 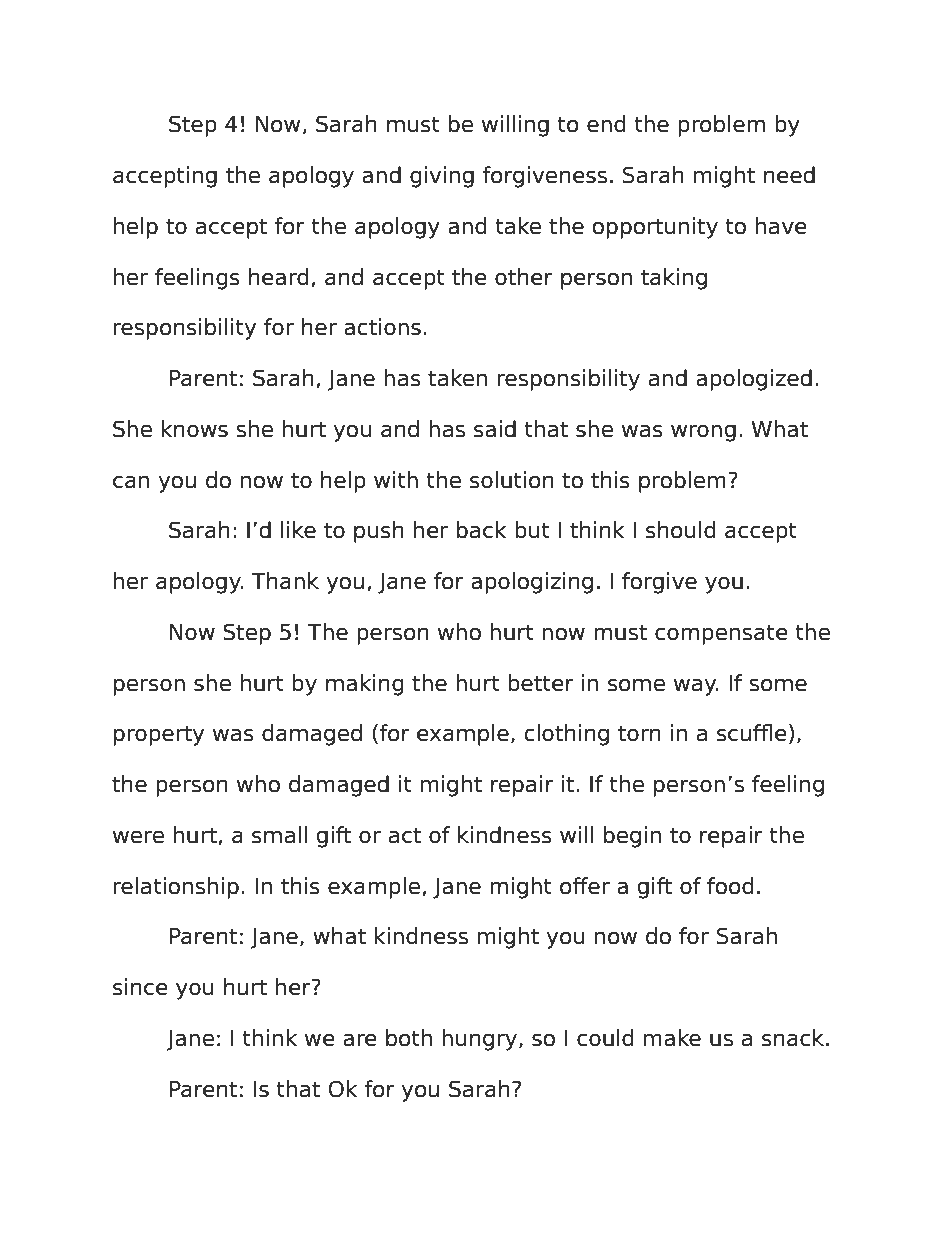 What do you see at coordinates (752, 733) in the screenshot?
I see `scuffle` at bounding box center [752, 733].
